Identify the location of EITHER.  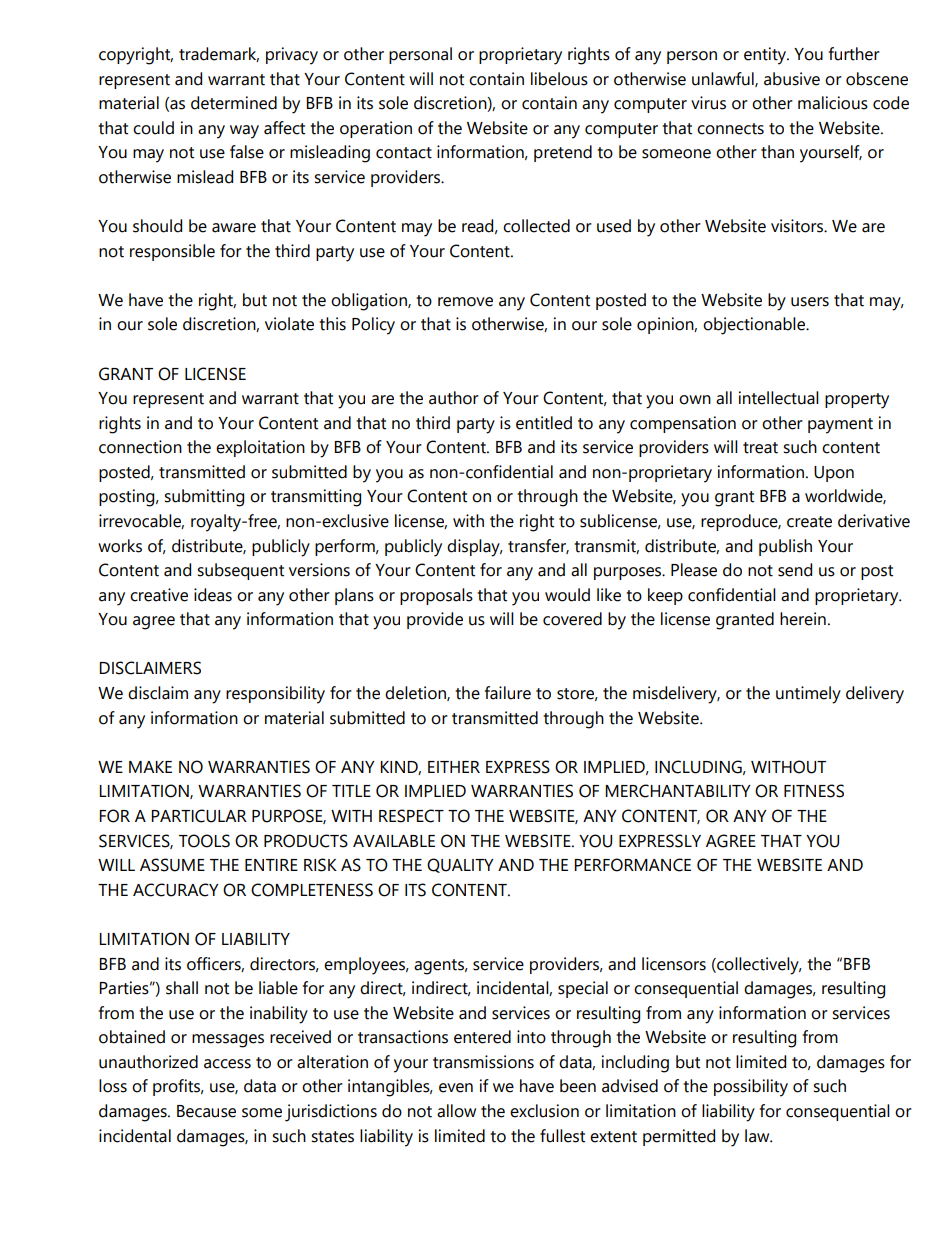
(454, 767).
